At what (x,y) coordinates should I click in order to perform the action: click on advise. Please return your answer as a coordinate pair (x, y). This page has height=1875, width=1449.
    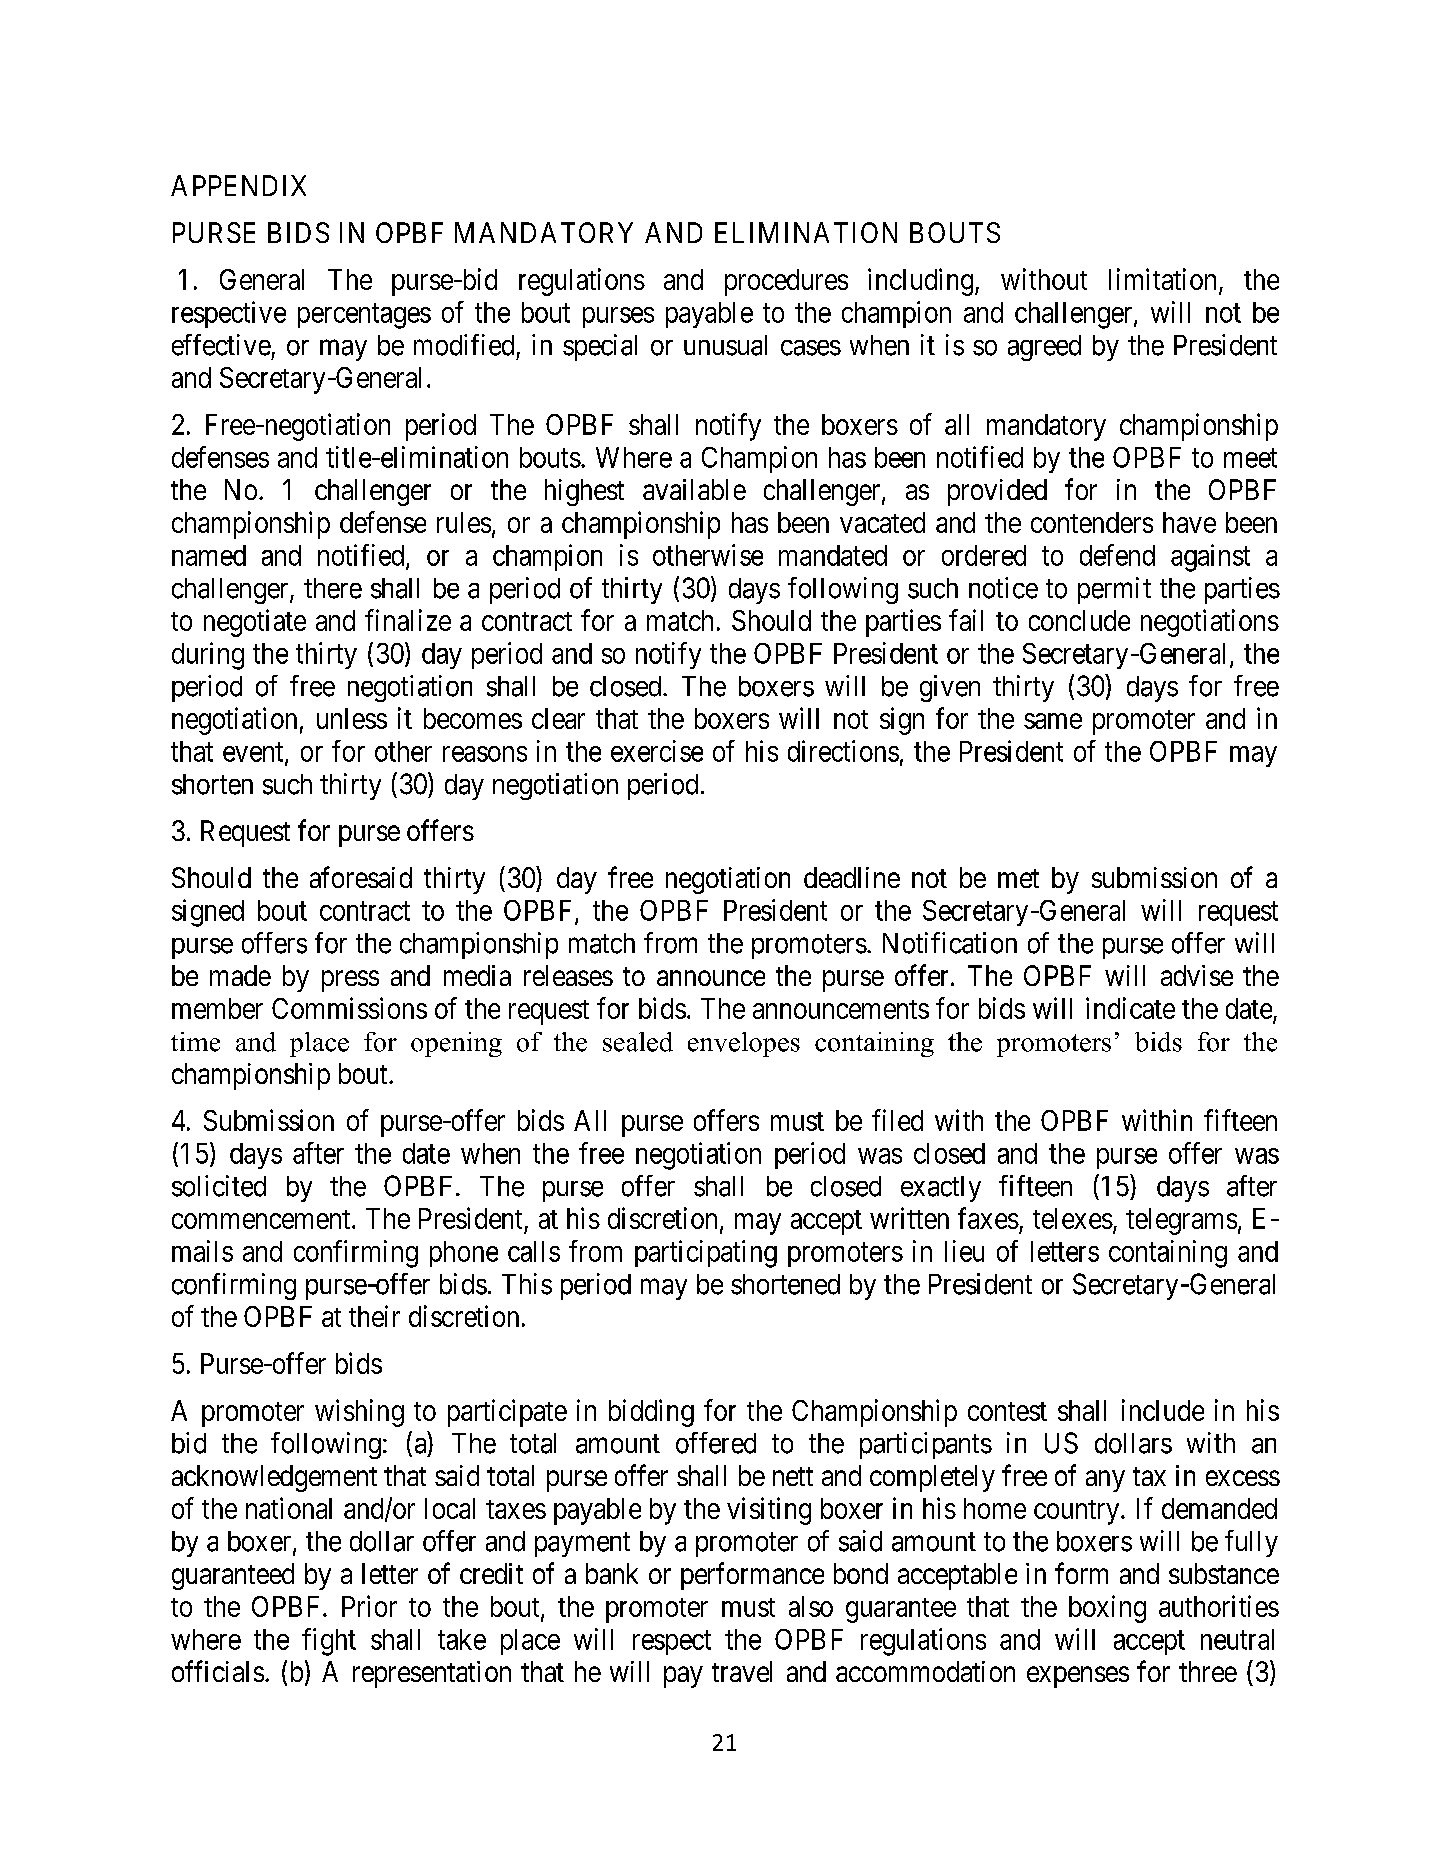
    Looking at the image, I should click on (1197, 975).
